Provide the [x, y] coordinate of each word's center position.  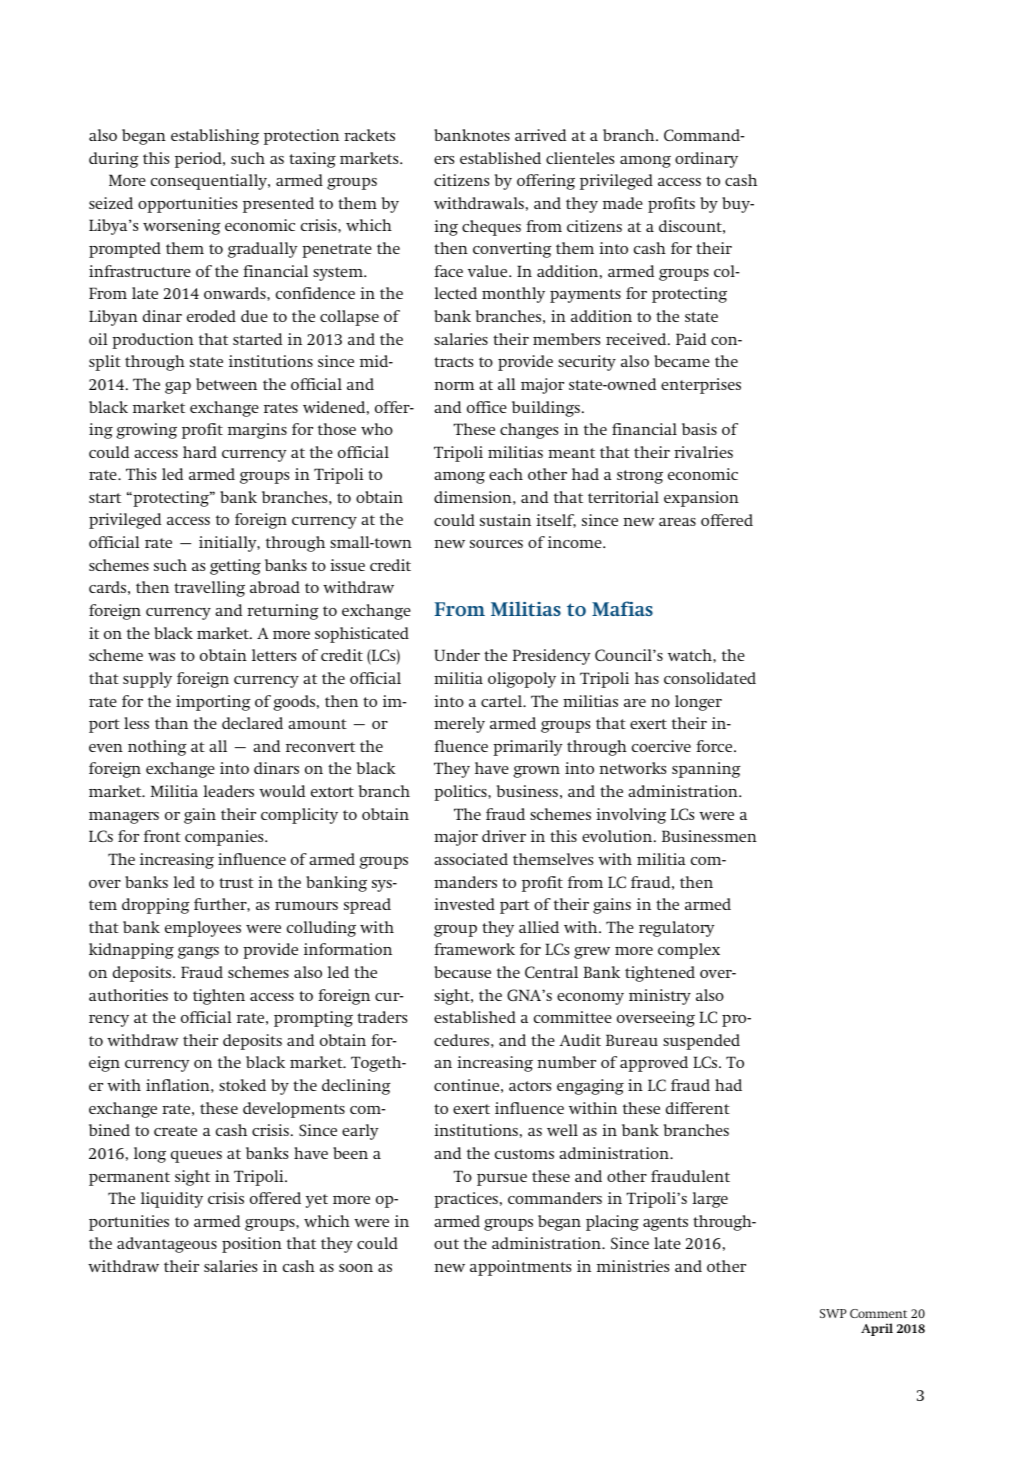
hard [200, 452]
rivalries [703, 452]
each [506, 474]
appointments [520, 1268]
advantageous [167, 1245]
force [715, 746]
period [199, 160]
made [623, 203]
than [171, 723]
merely [459, 725]
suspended [701, 1042]
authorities [128, 995]
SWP [833, 1313]
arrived [540, 135]
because [462, 972]
